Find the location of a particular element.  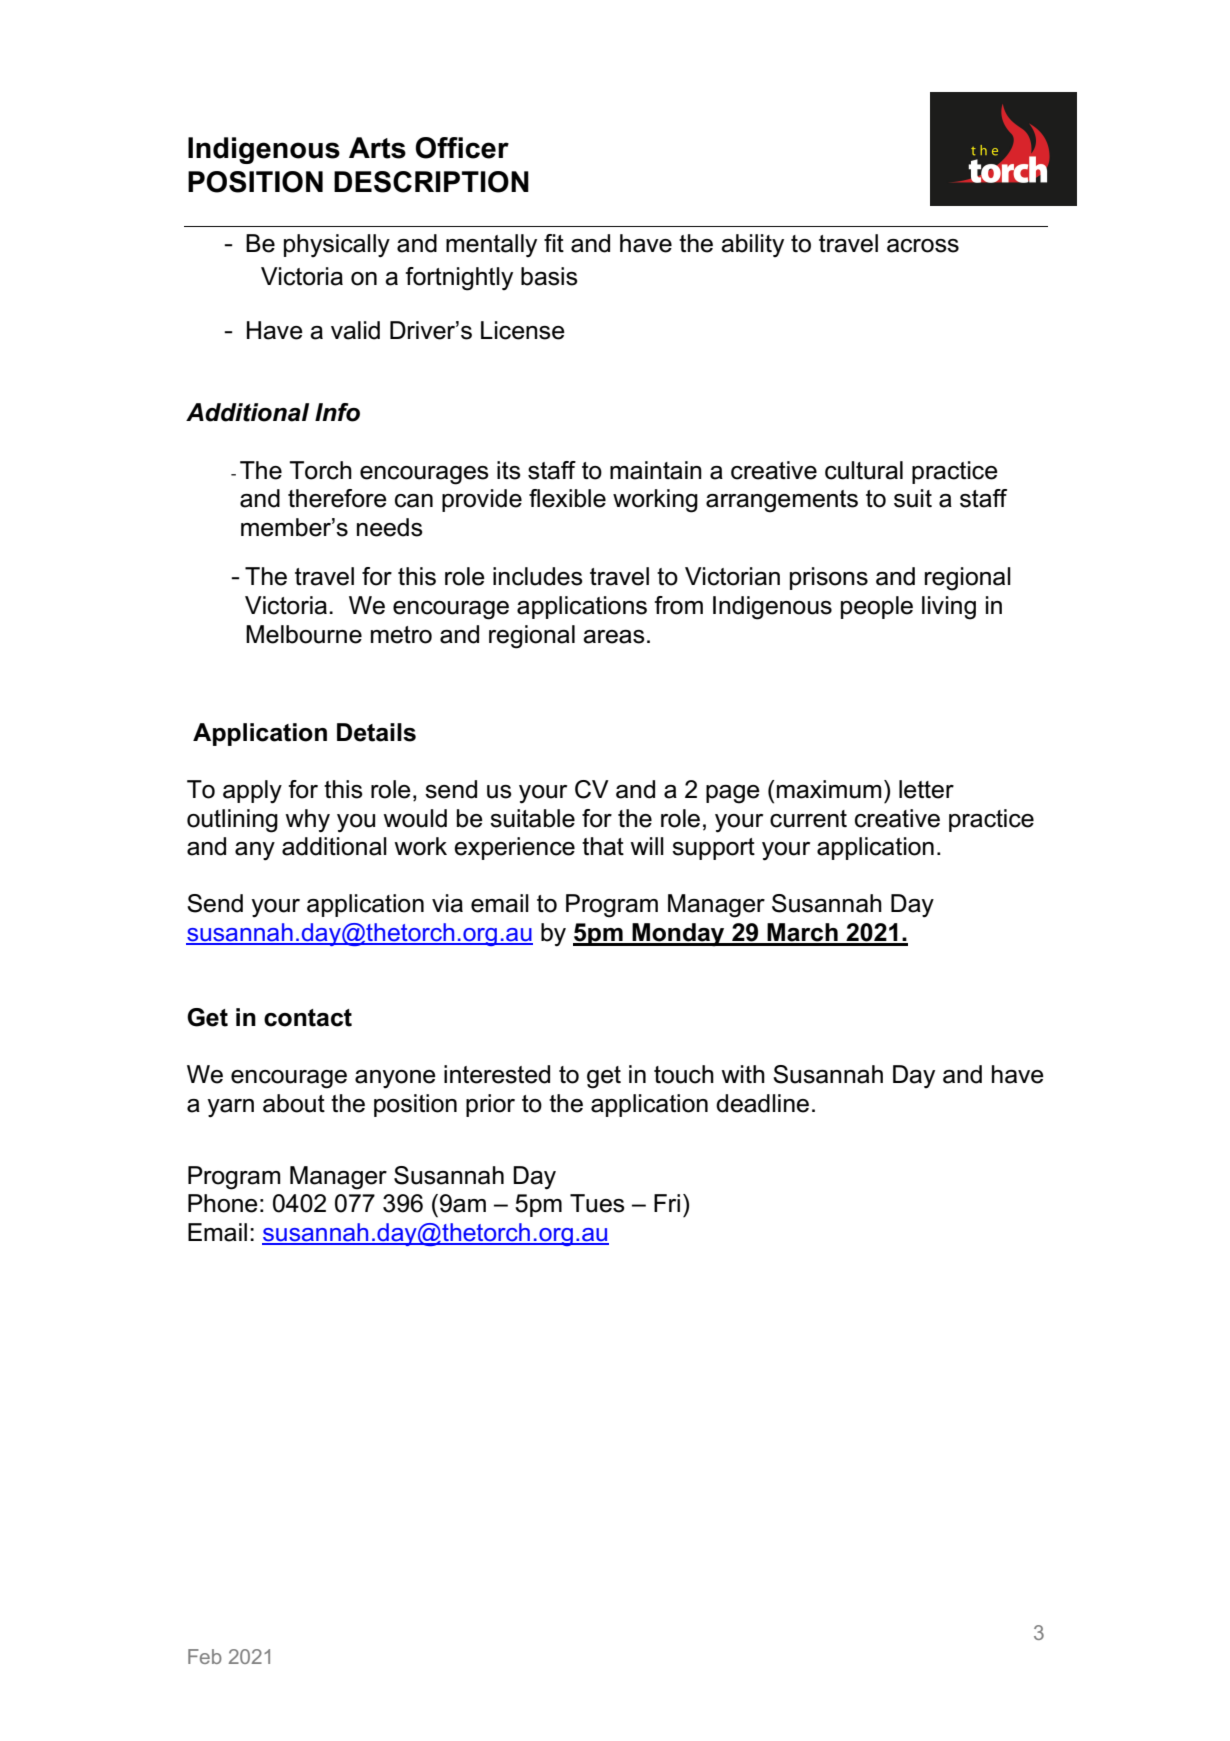

Tues is located at coordinates (597, 1203).
